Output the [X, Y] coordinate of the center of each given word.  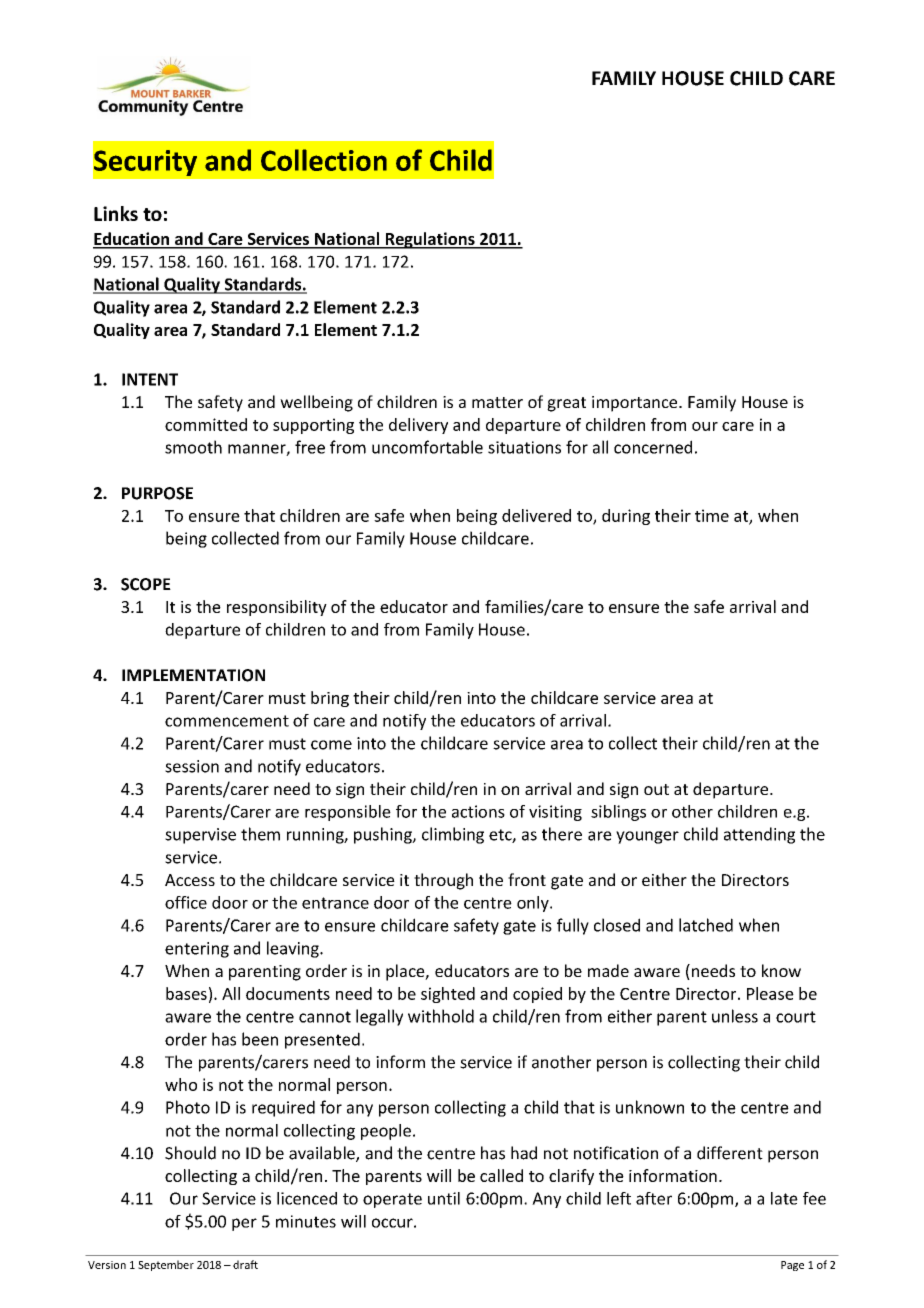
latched [706, 925]
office [186, 902]
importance [636, 404]
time [712, 515]
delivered [536, 515]
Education [132, 240]
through [443, 881]
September [166, 1265]
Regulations [430, 240]
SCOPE [146, 584]
